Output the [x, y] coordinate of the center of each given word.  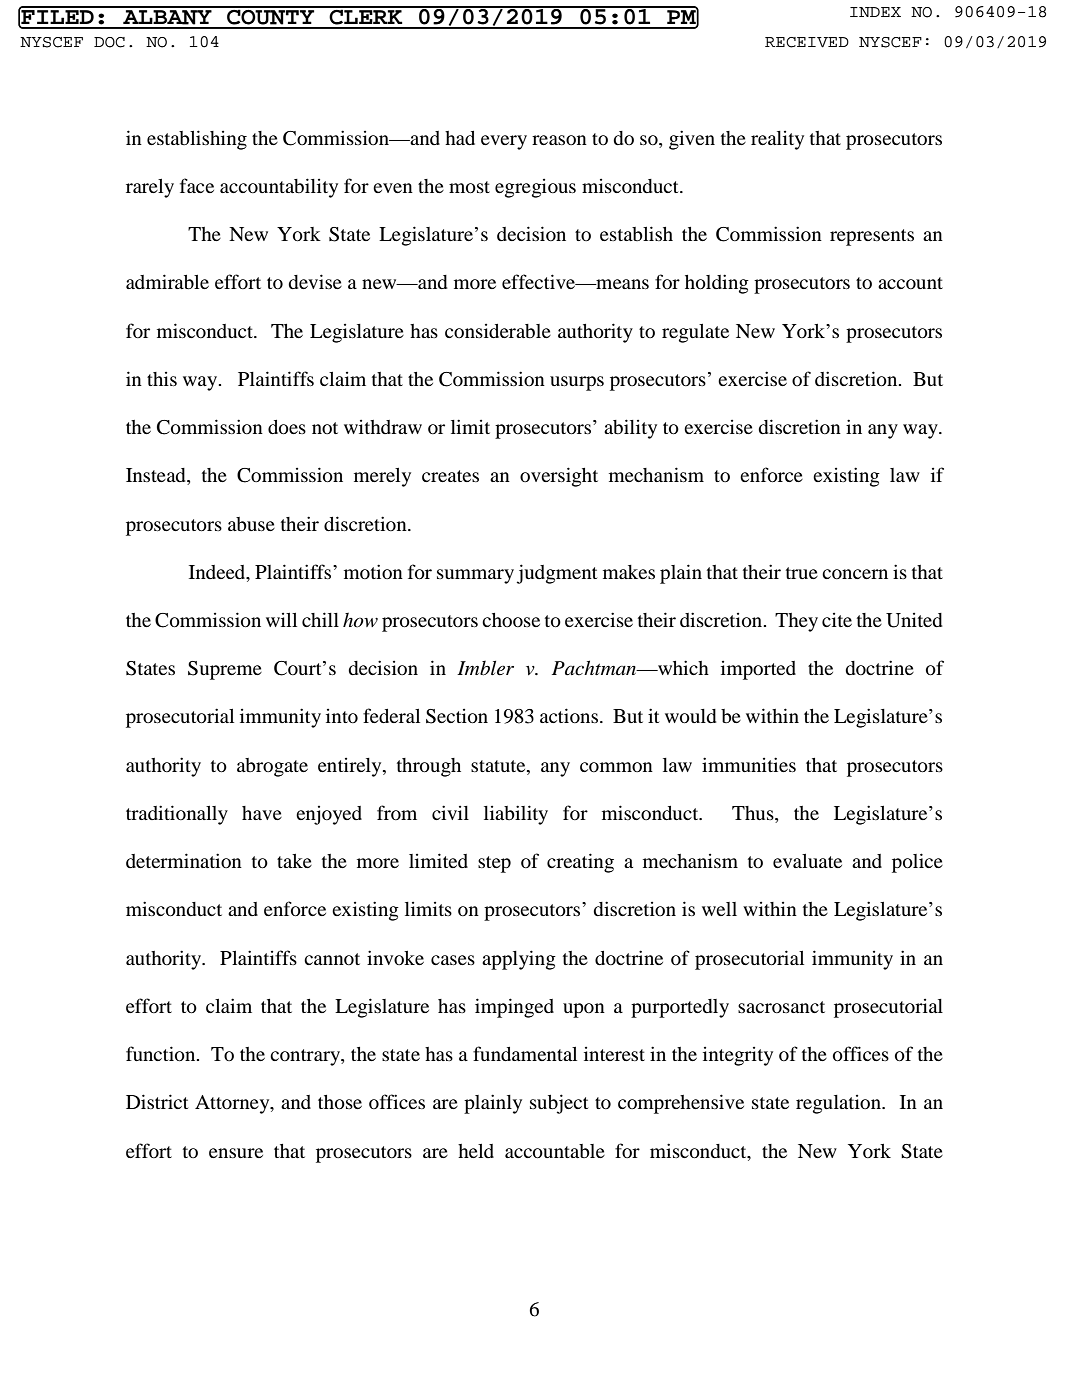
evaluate [807, 861]
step [494, 864]
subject [559, 1104]
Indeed [218, 572]
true [802, 573]
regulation [839, 1104]
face [197, 185]
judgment [557, 574]
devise [315, 281]
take [294, 861]
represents [872, 237]
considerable [498, 331]
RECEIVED [807, 42]
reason [559, 140]
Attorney [233, 1104]
